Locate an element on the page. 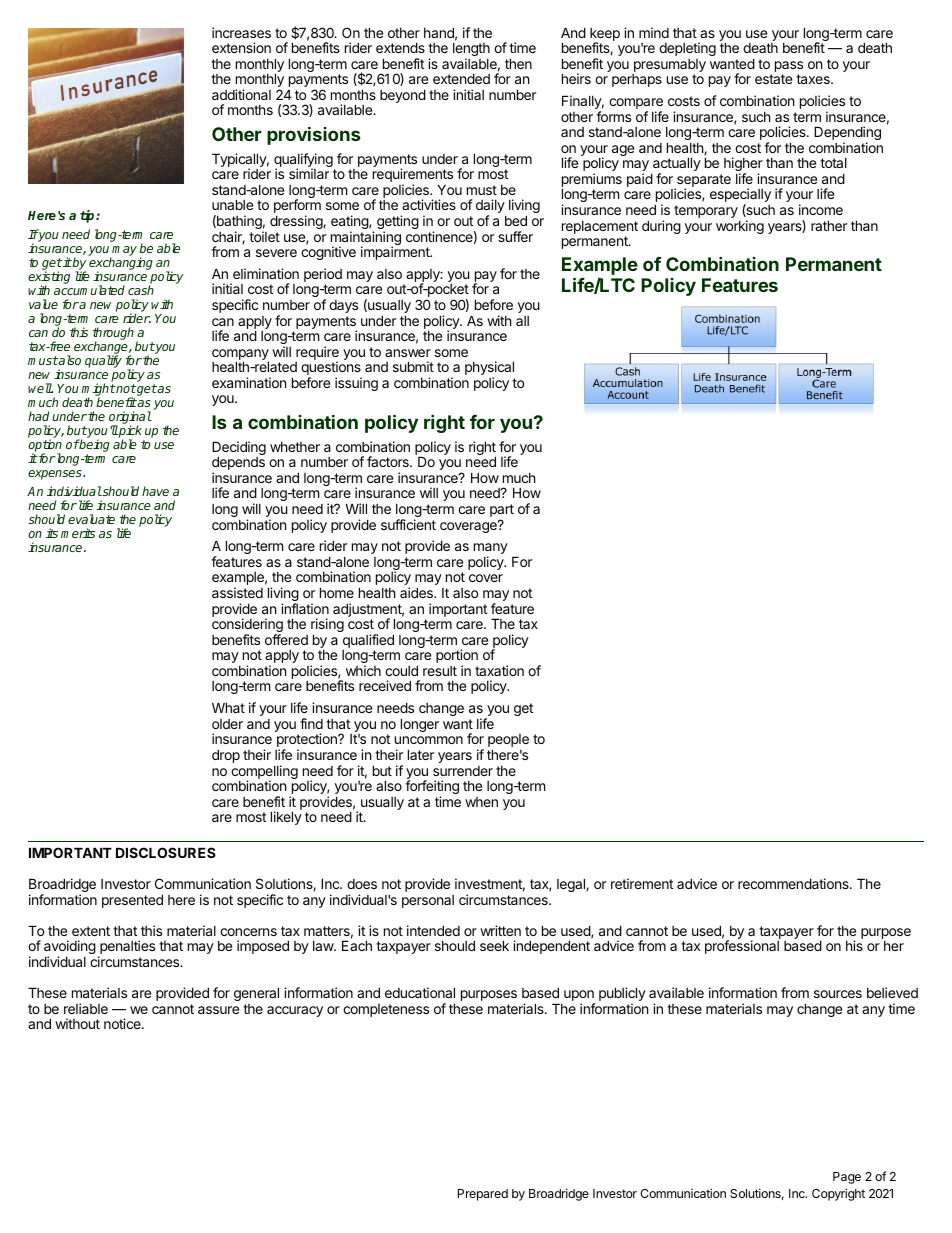 This document has height=1233, width=952. recommendations is located at coordinates (794, 883).
